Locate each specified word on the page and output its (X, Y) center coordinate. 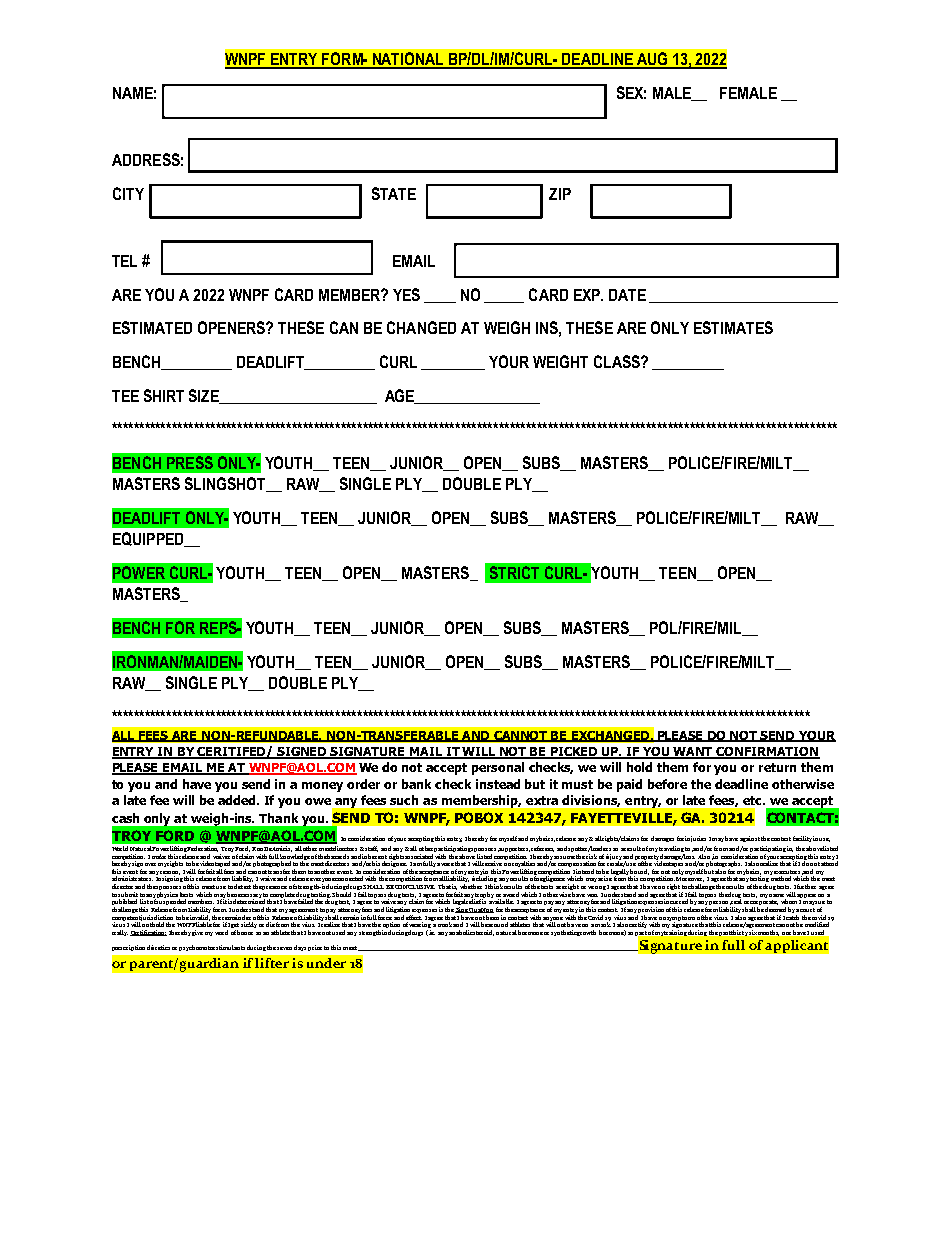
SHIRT (164, 395)
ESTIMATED (152, 327)
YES (406, 294)
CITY (128, 193)
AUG (652, 60)
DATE (627, 295)
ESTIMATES (733, 327)
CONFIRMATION (767, 753)
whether (471, 886)
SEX (631, 92)
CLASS (618, 361)
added (238, 800)
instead (498, 784)
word (221, 932)
